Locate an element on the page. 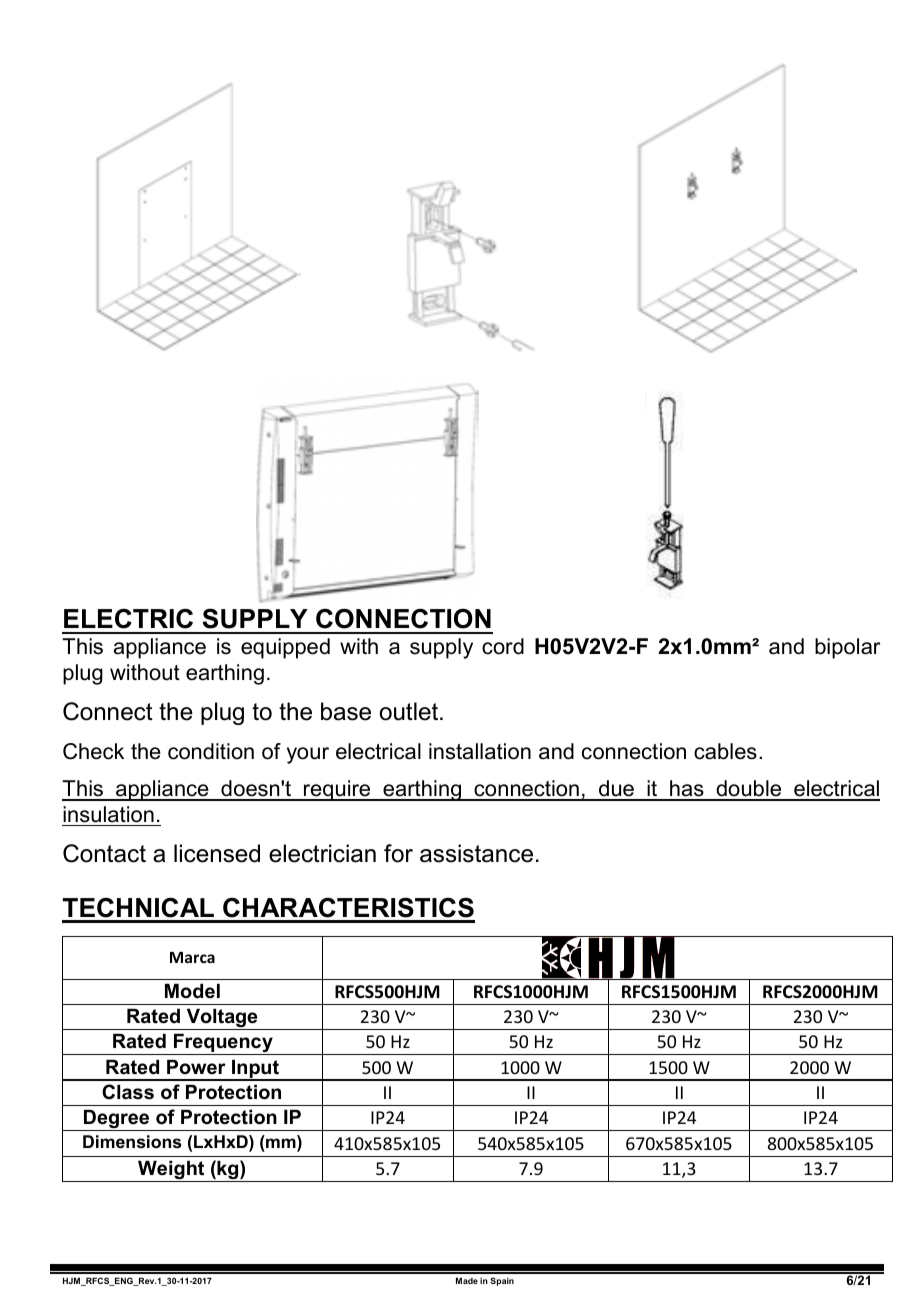 The height and width of the image is (1311, 924). for is located at coordinates (398, 853).
